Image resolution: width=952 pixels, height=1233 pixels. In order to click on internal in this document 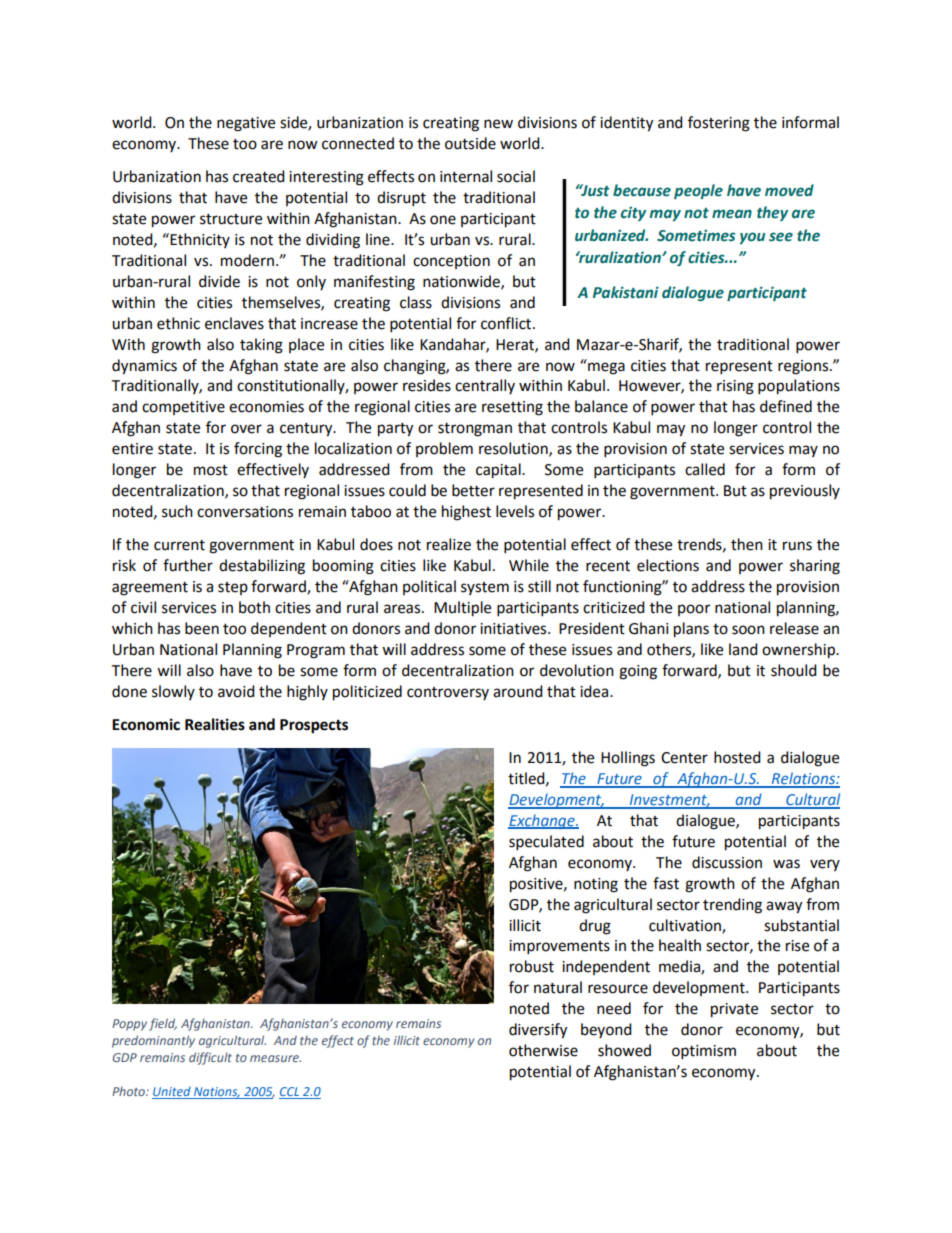, I will do `click(466, 176)`.
